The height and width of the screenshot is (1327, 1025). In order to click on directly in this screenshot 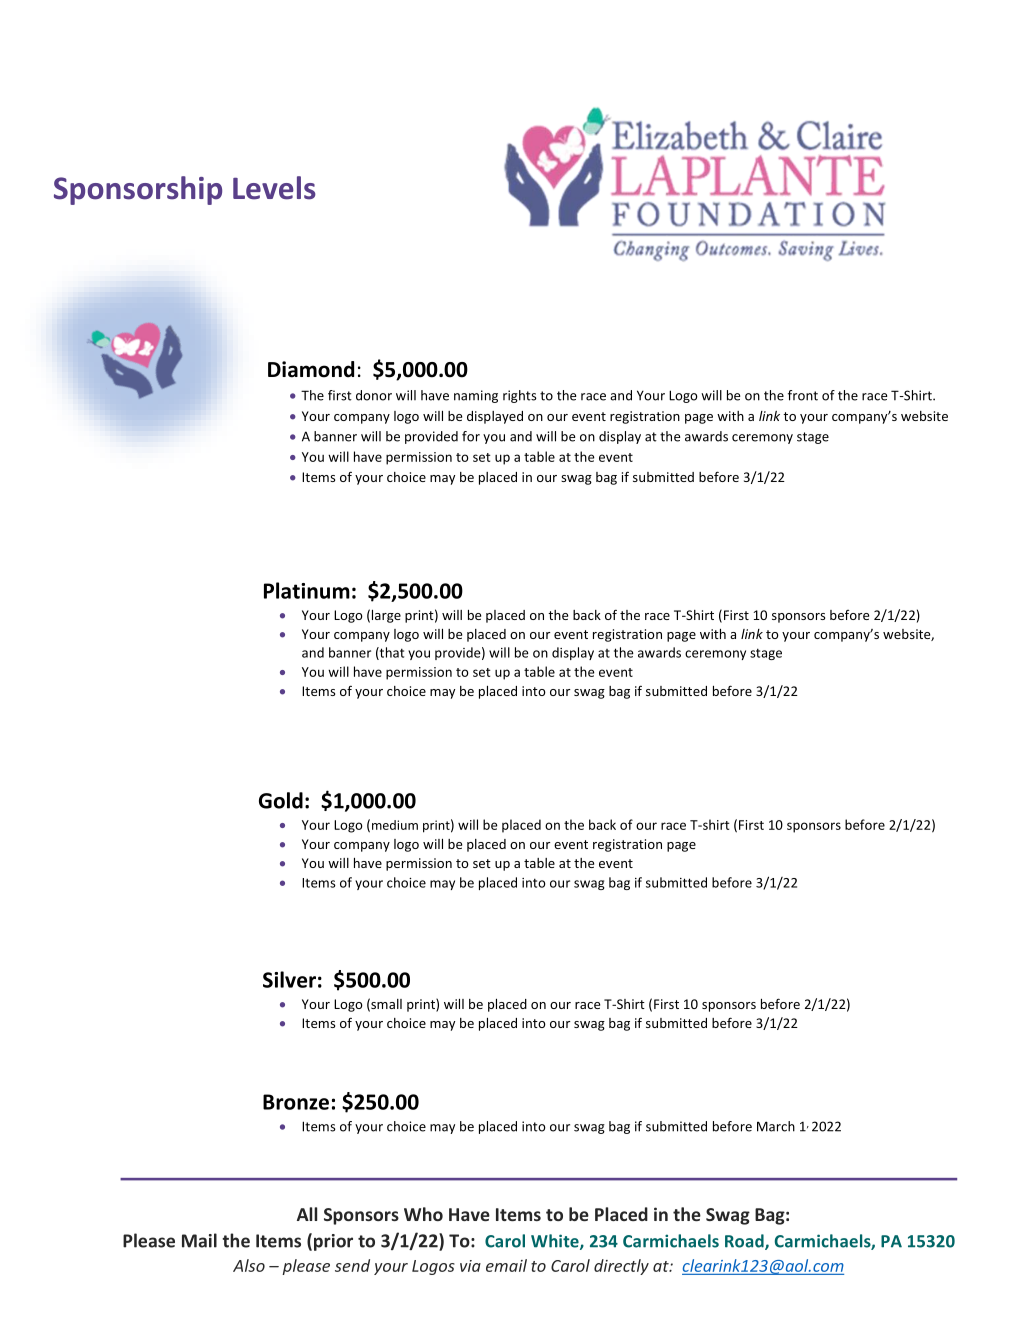, I will do `click(621, 1267)`.
